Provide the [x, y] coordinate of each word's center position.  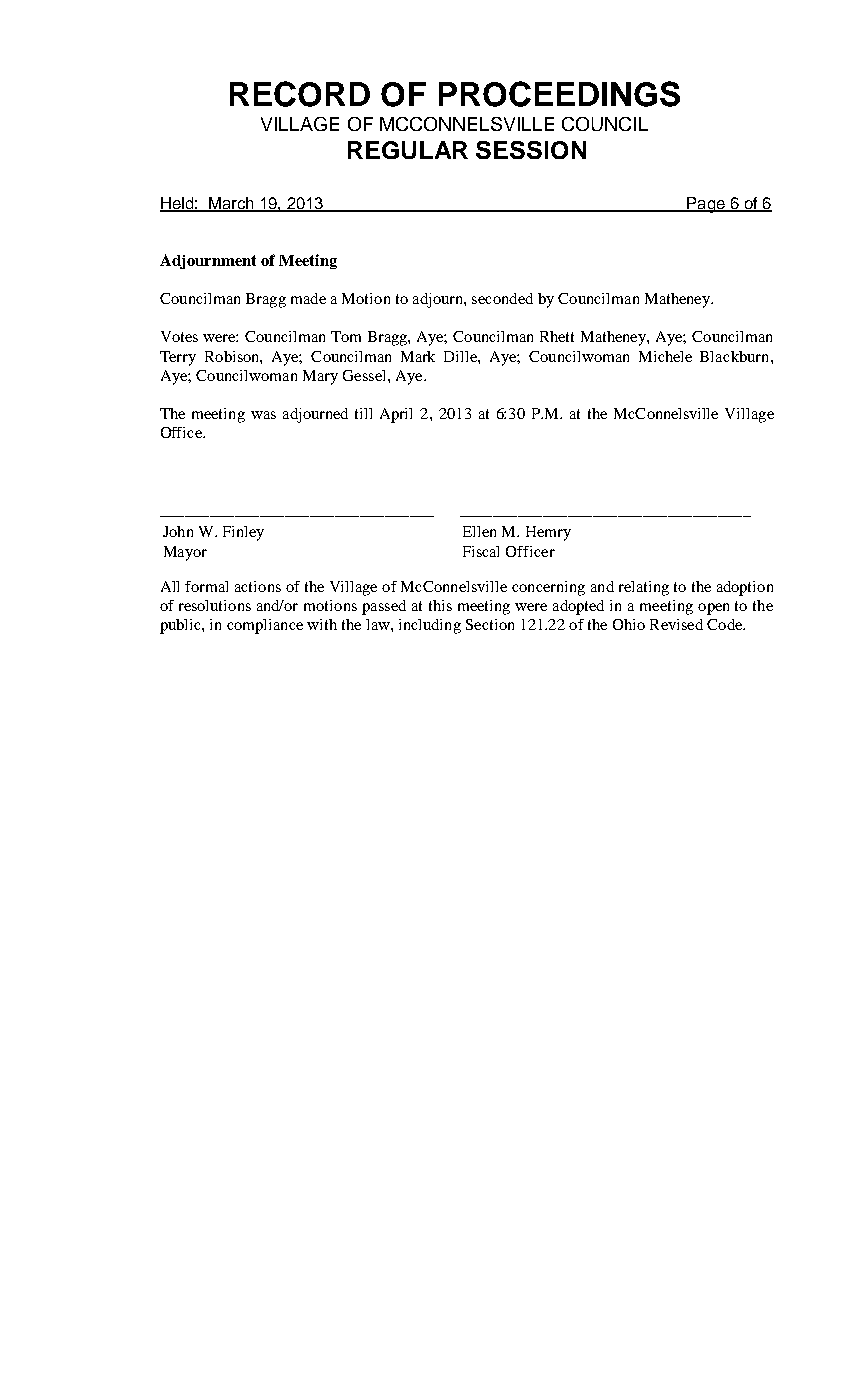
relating [644, 588]
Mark [418, 356]
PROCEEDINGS [559, 94]
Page [706, 205]
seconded [502, 298]
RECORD [300, 94]
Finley [243, 533]
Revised [676, 624]
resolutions [215, 605]
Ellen [479, 531]
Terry [178, 358]
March [231, 204]
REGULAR [408, 150]
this [440, 605]
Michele [665, 356]
